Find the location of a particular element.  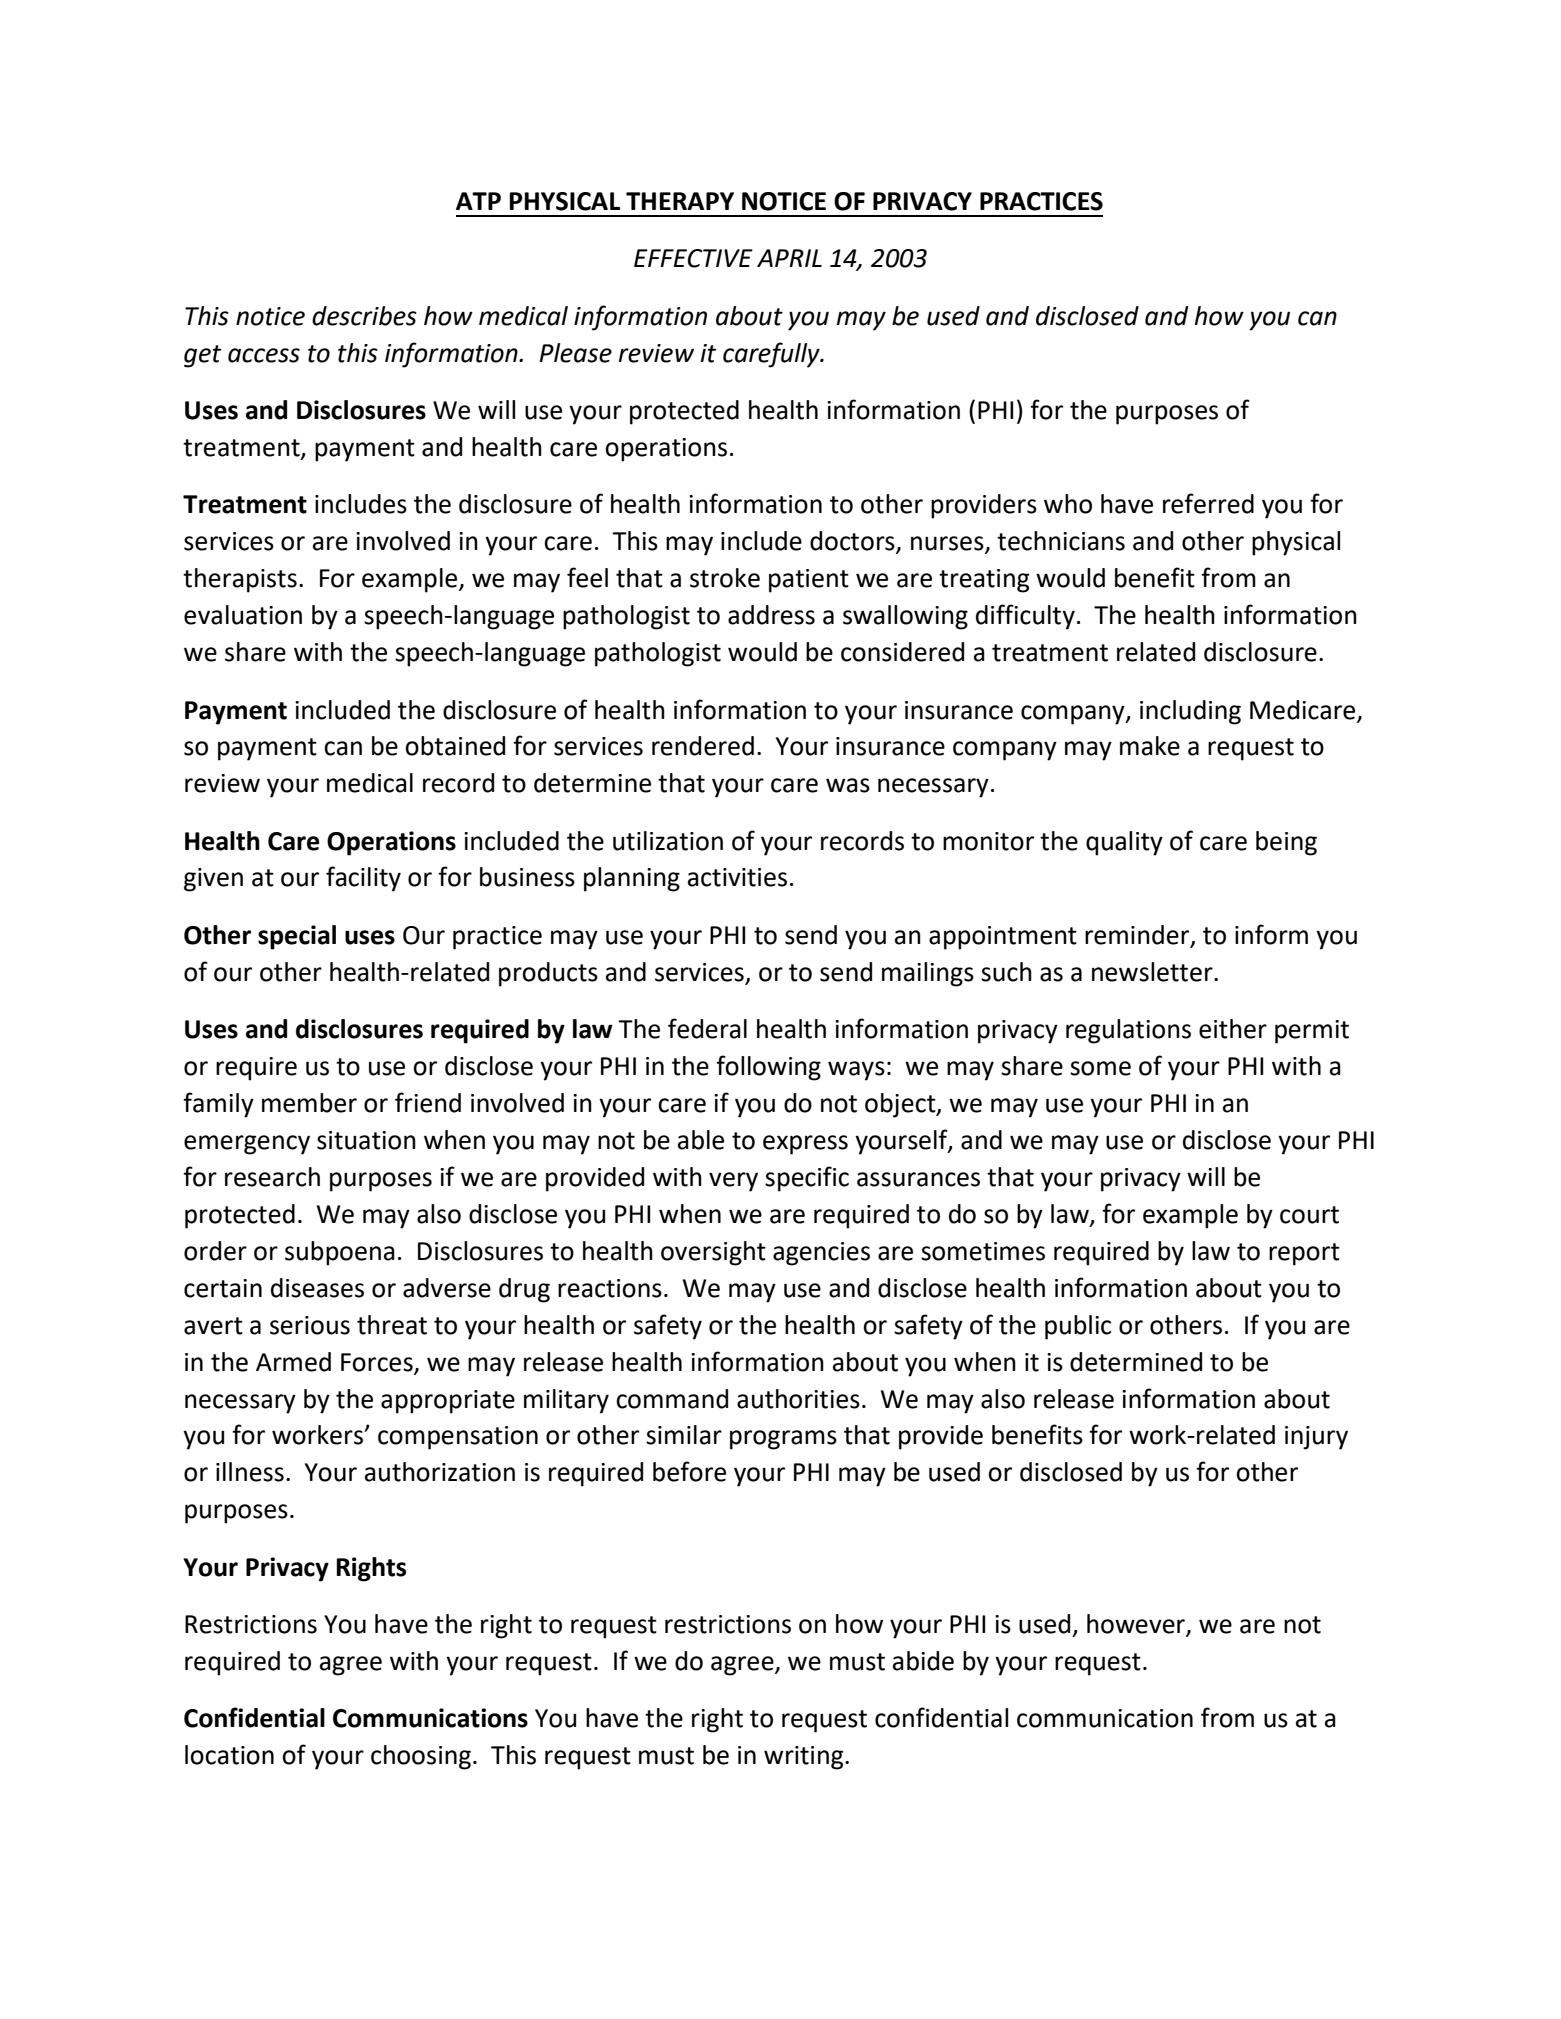

including is located at coordinates (1190, 712).
